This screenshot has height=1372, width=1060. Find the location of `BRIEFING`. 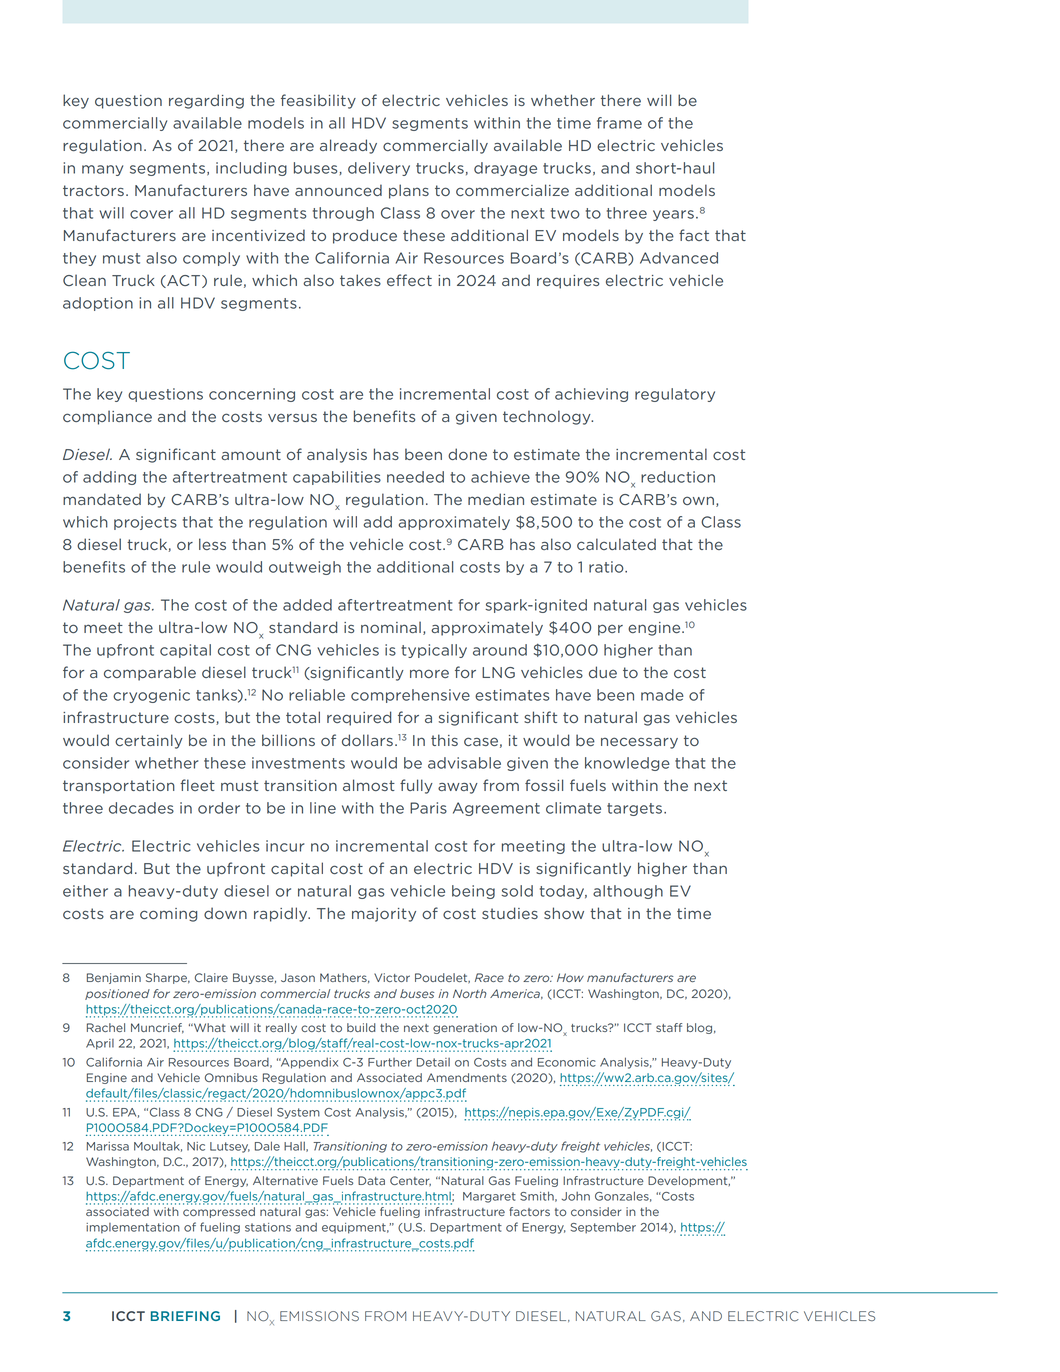

BRIEFING is located at coordinates (185, 1316).
